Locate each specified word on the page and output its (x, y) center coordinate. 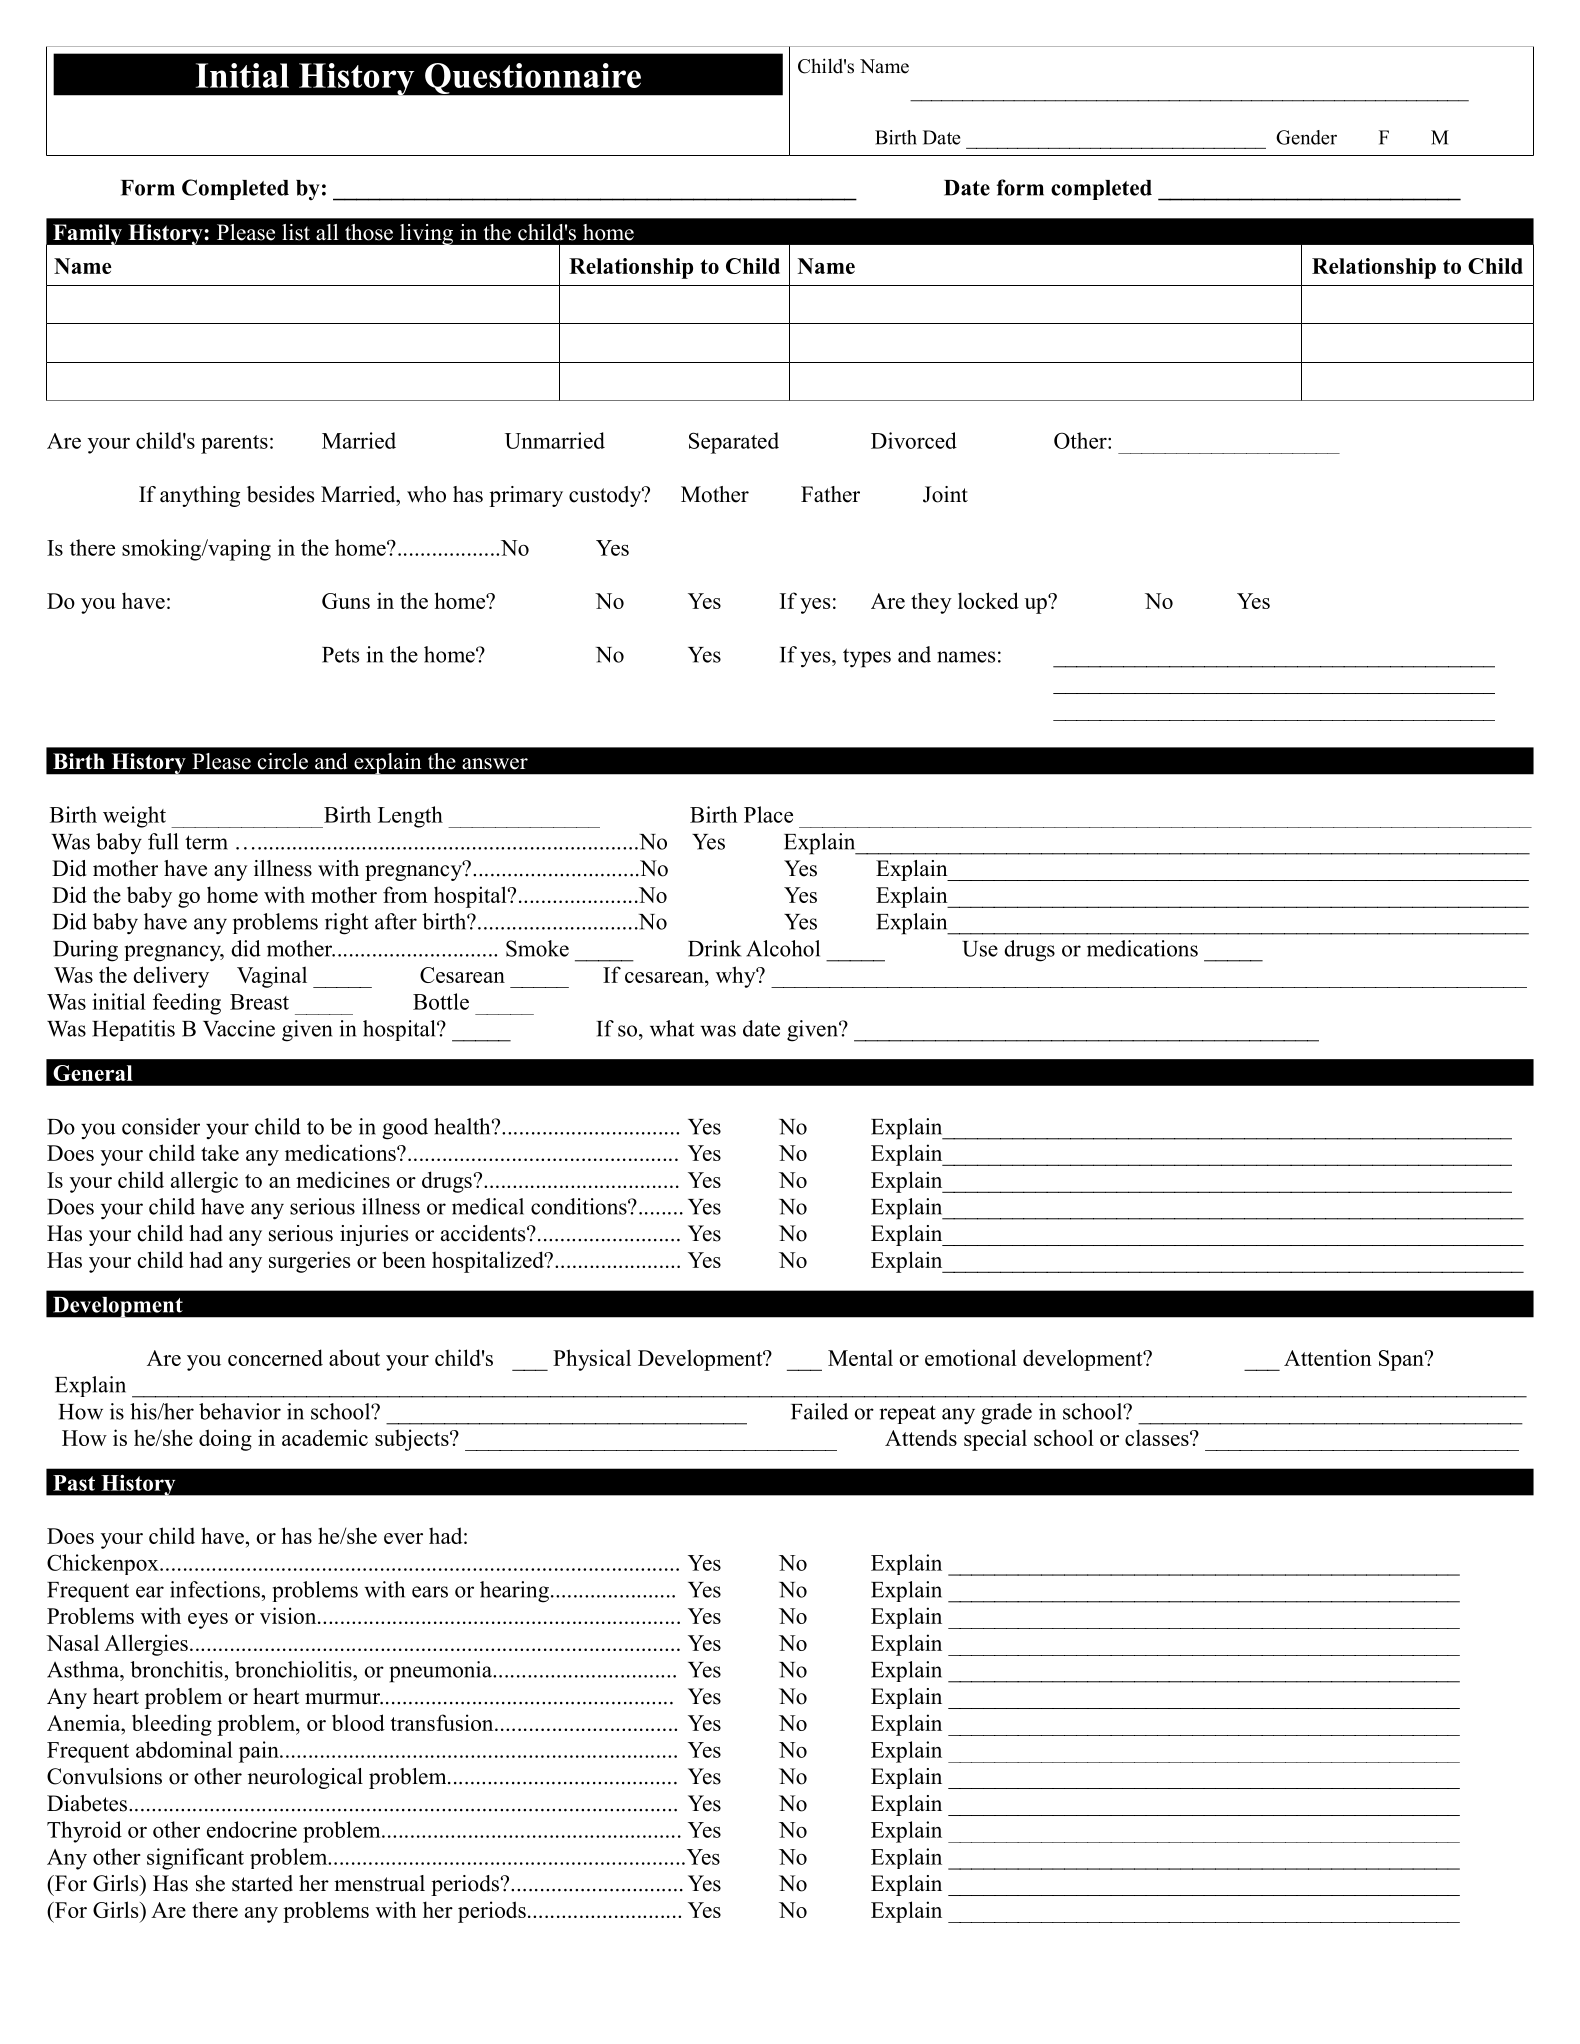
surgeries (309, 1262)
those (369, 232)
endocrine (252, 1829)
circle (283, 761)
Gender (1306, 137)
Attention (1328, 1357)
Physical (592, 1360)
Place (768, 814)
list (296, 232)
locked (988, 600)
